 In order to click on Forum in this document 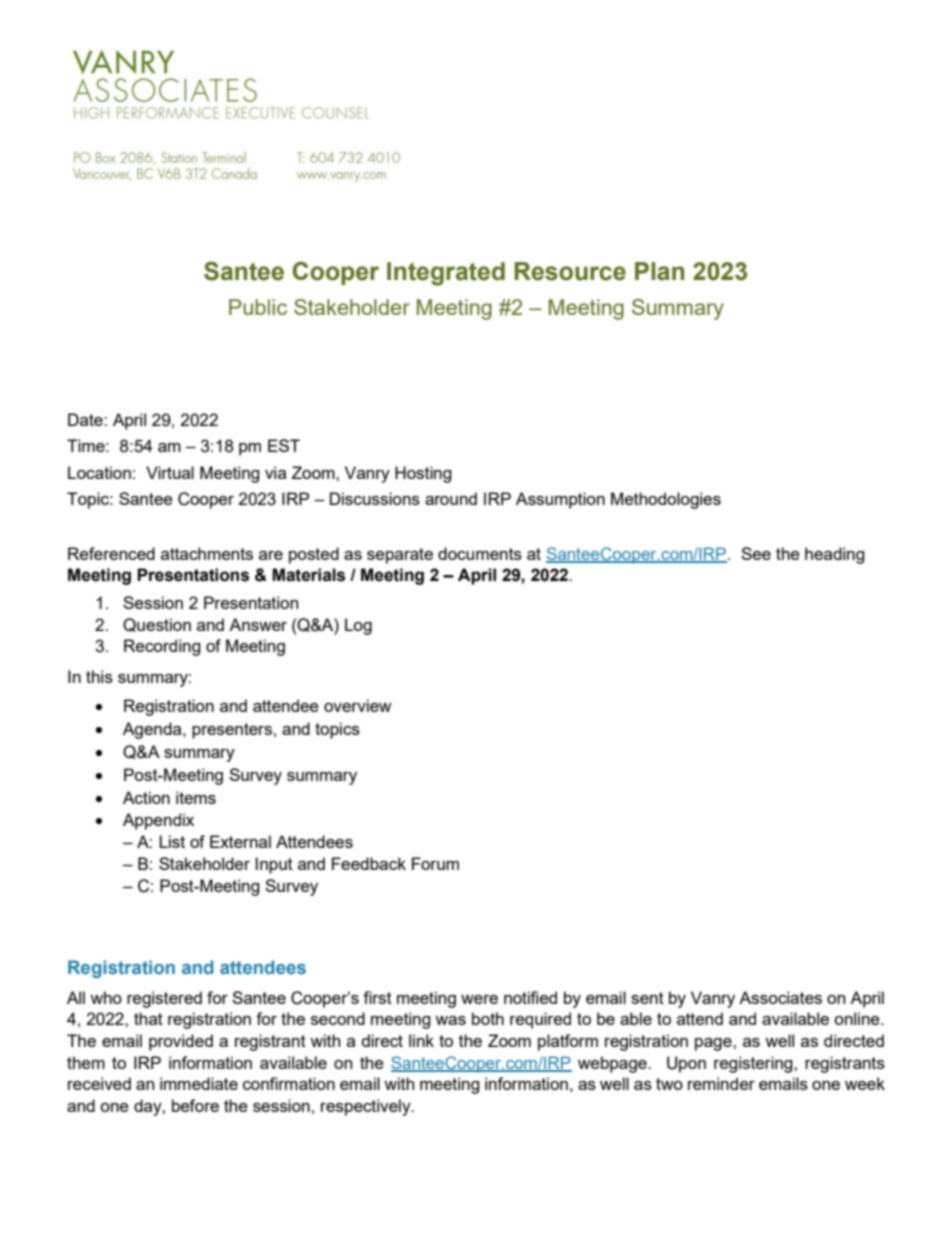, I will do `click(435, 863)`.
